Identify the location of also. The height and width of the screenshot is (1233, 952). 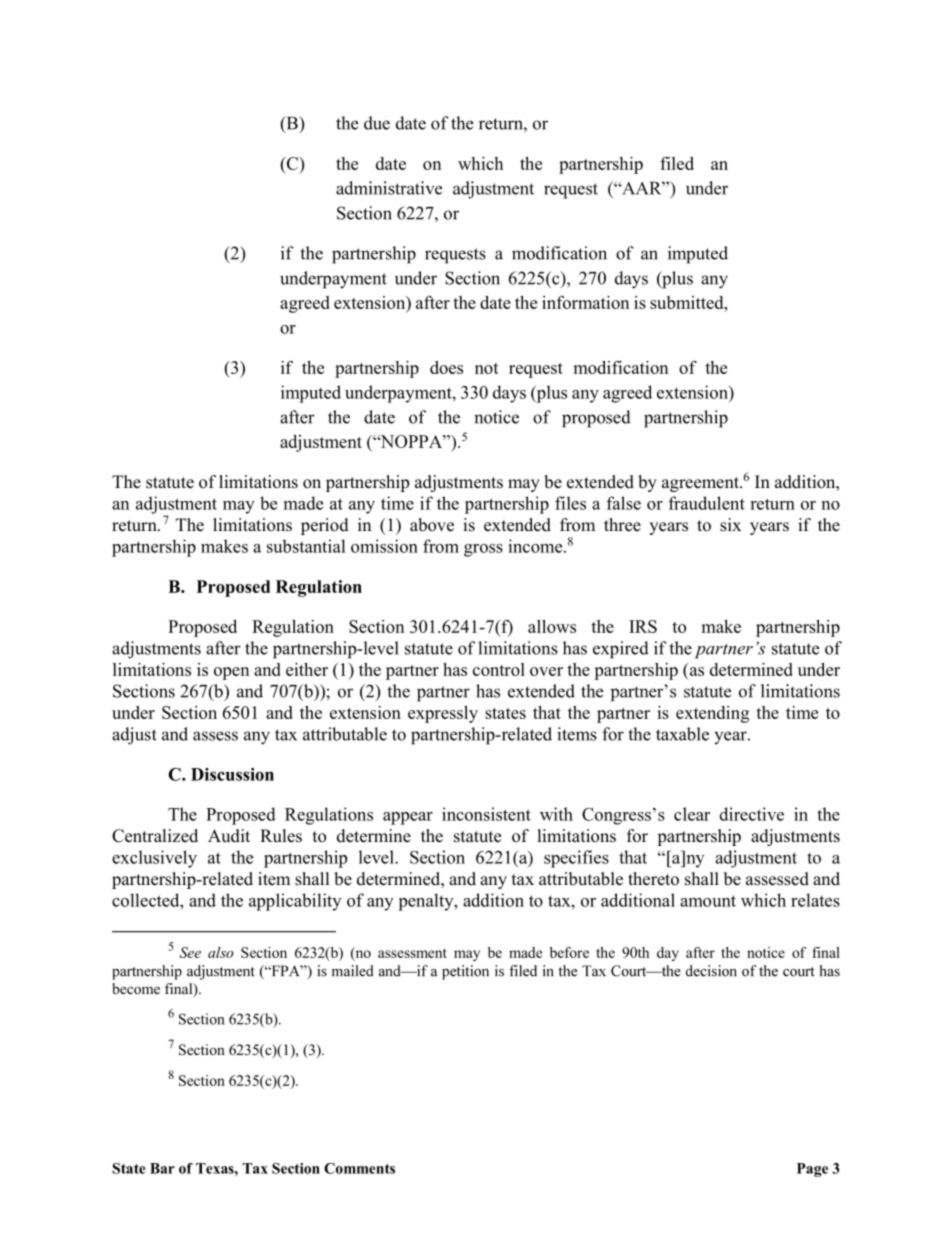
(221, 952).
